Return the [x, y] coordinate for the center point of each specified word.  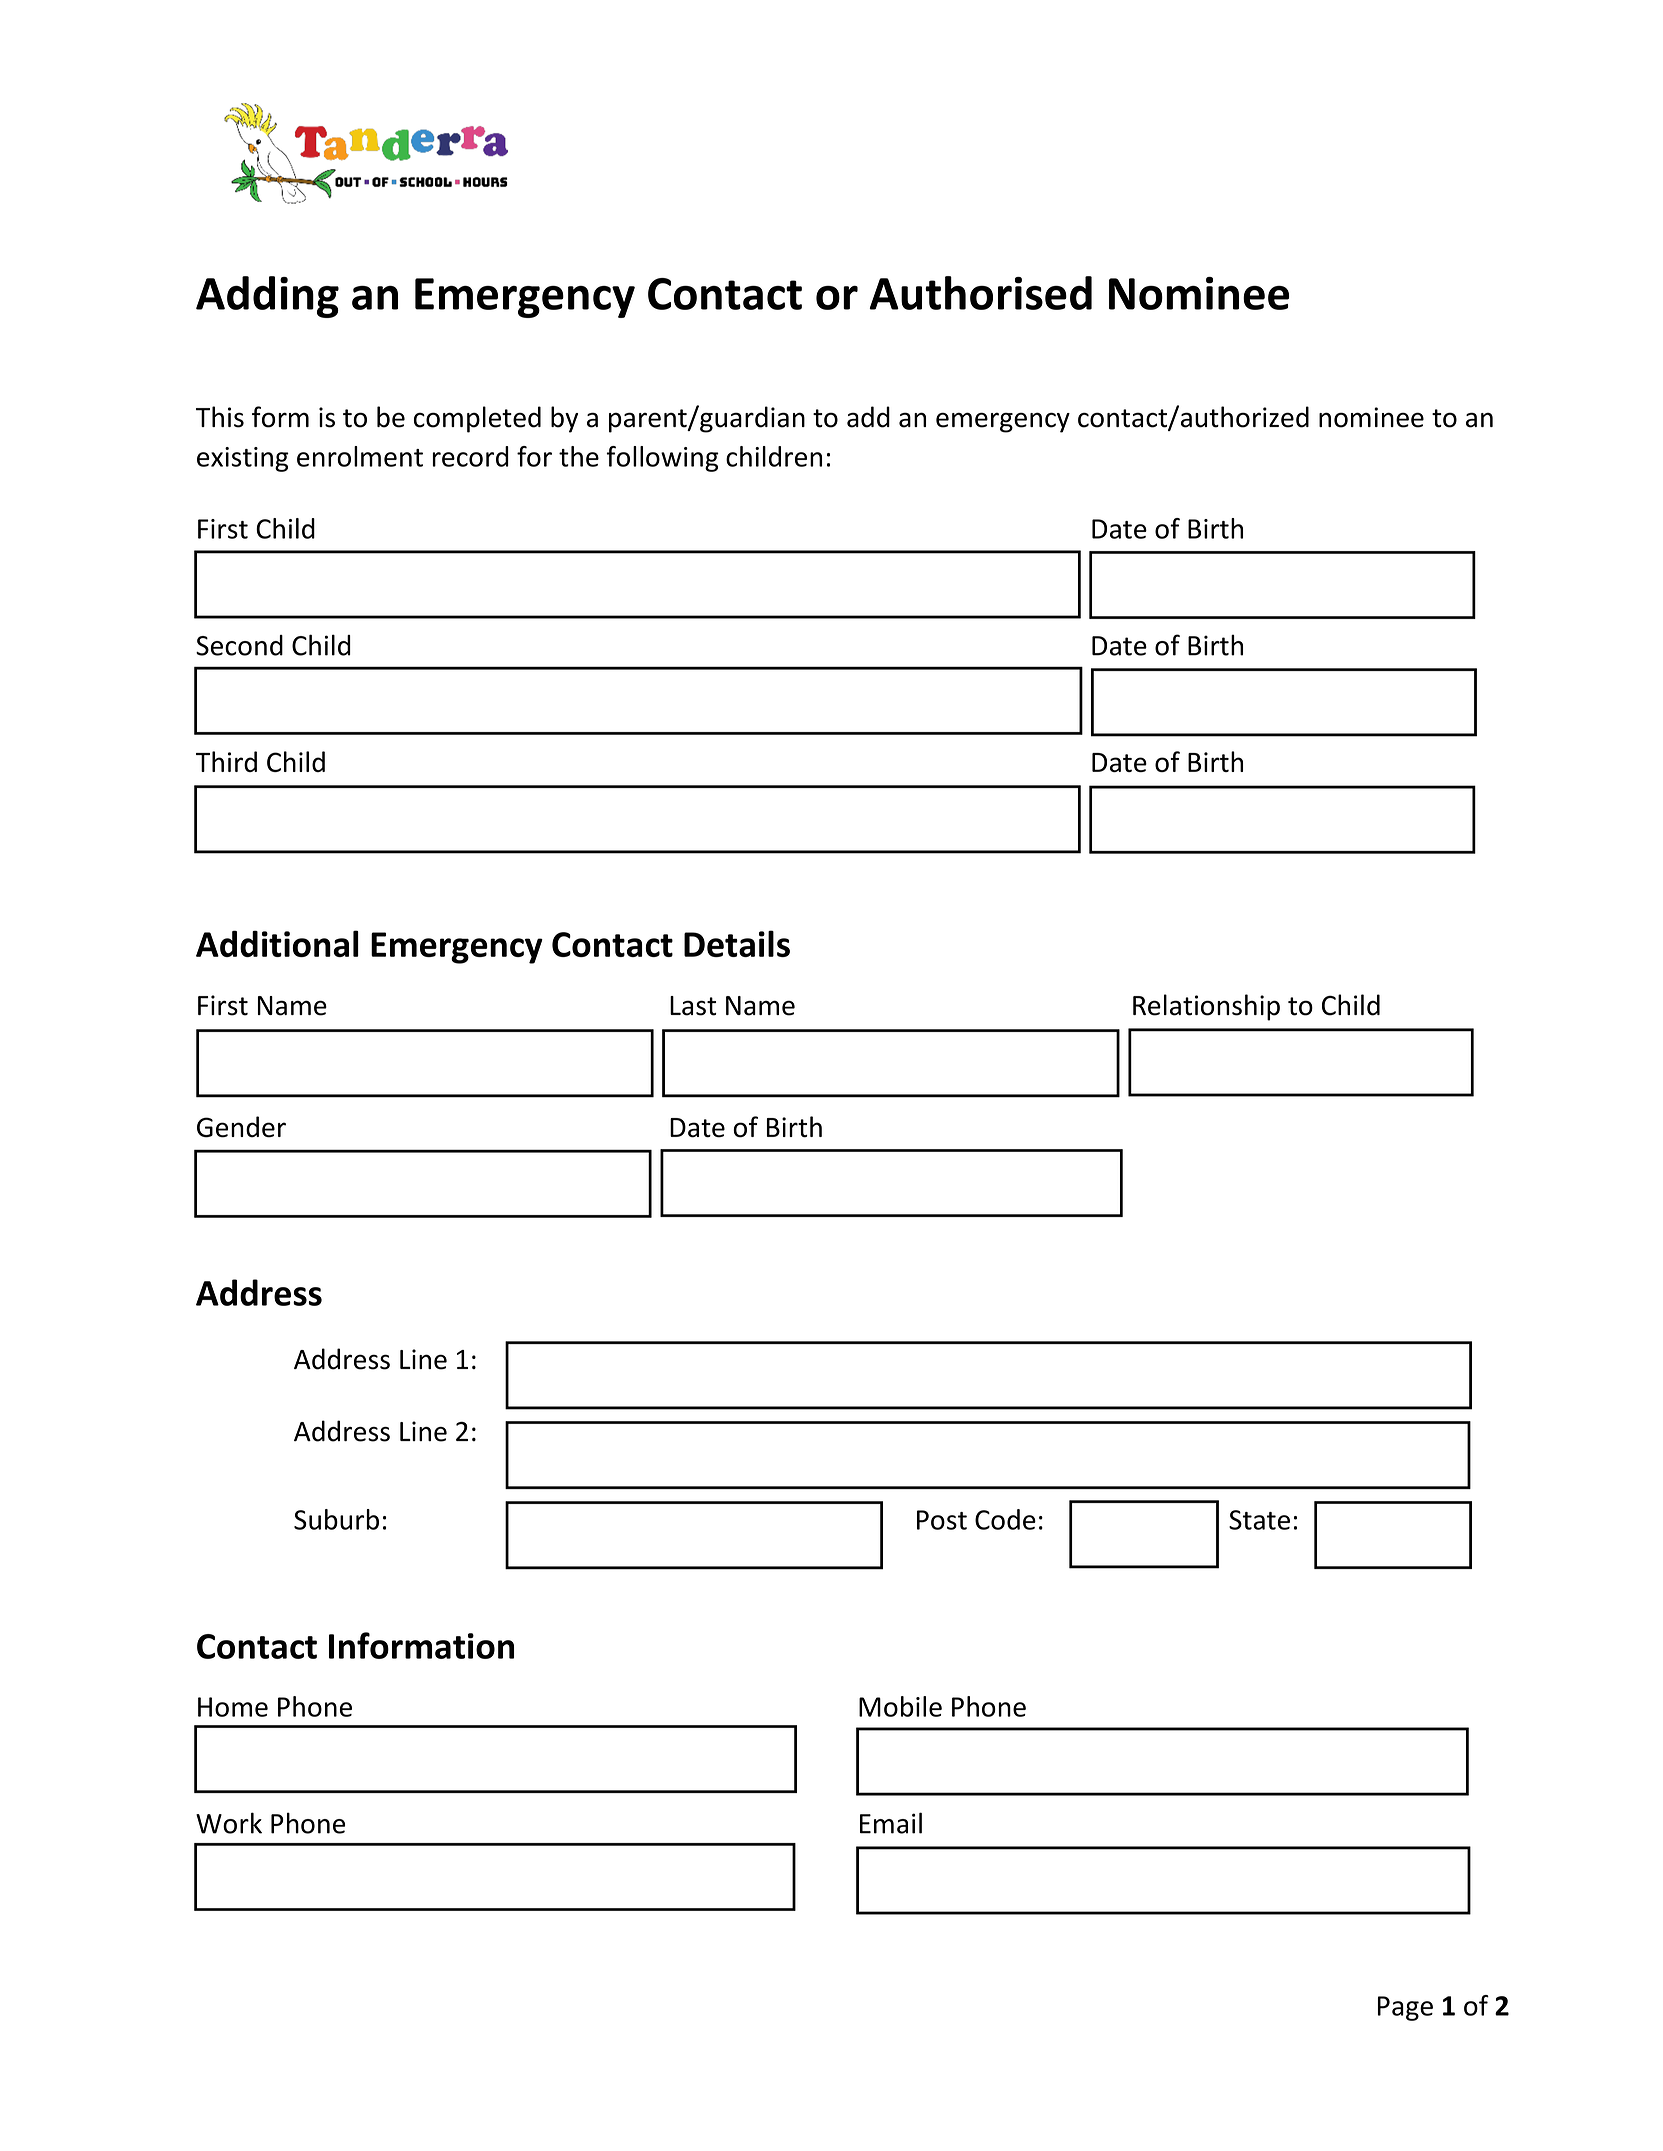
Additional [277, 943]
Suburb [336, 1519]
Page [1405, 2008]
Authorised [980, 293]
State [1259, 1520]
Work [229, 1823]
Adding [267, 297]
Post [942, 1520]
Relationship [1206, 1007]
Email [891, 1823]
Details [737, 943]
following [663, 459]
